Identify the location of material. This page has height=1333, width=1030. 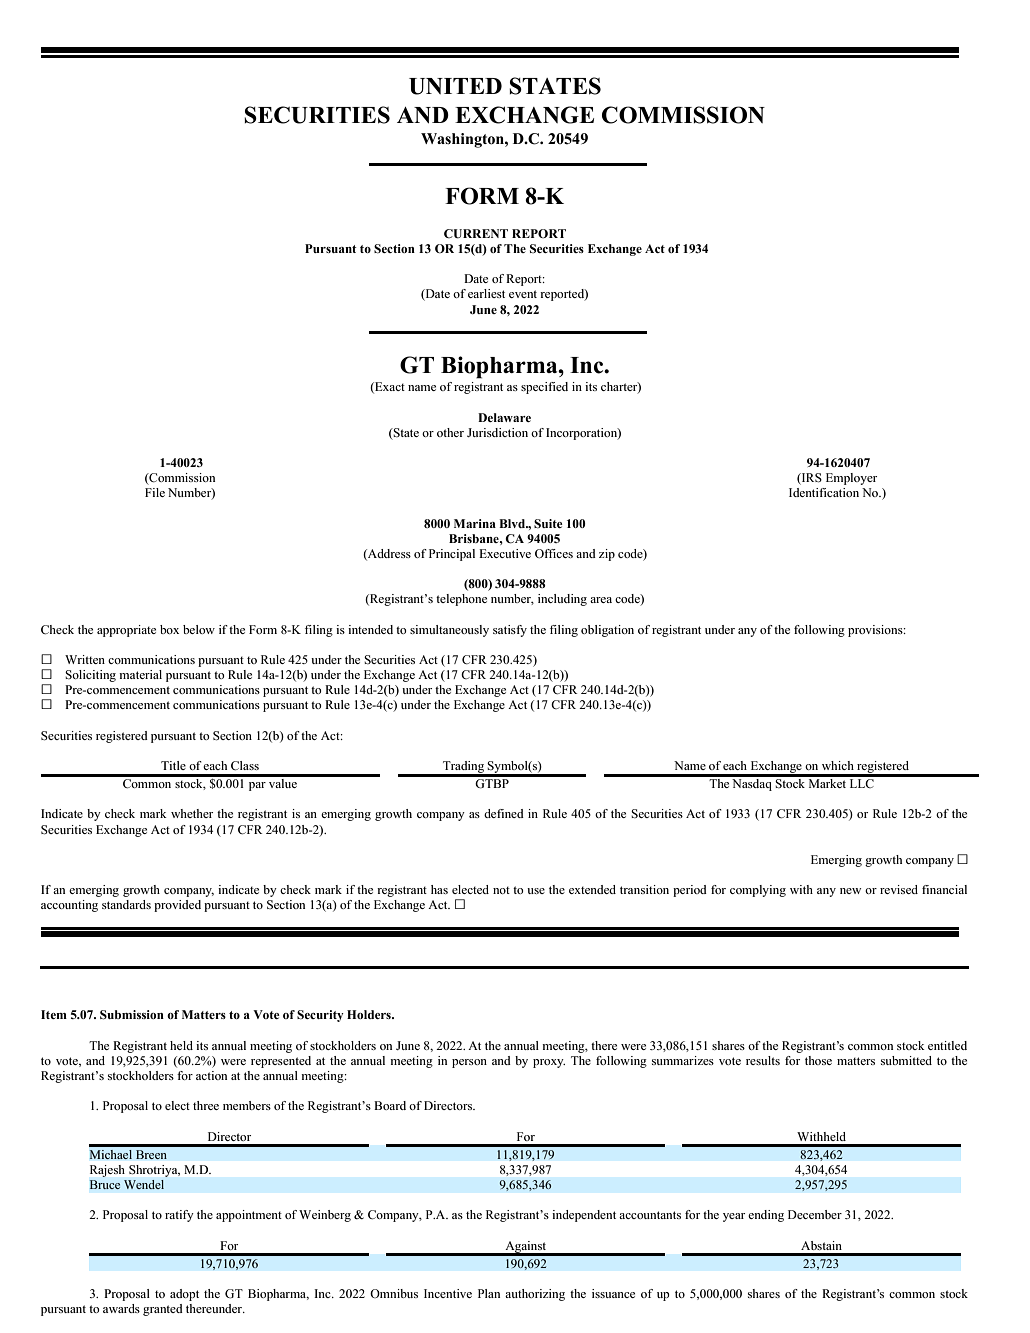
(140, 674).
